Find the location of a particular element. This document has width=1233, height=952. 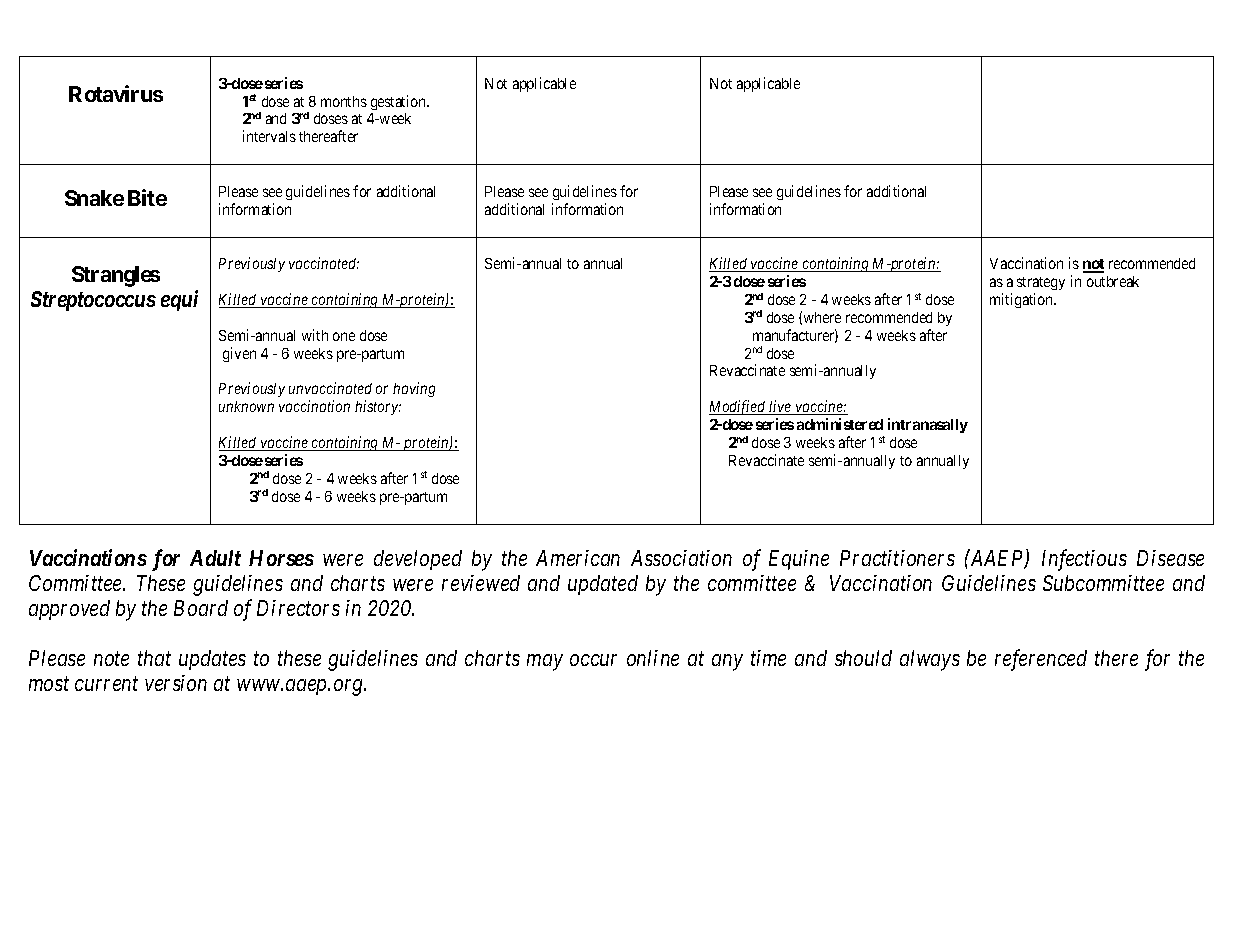

outbreak is located at coordinates (1113, 281).
